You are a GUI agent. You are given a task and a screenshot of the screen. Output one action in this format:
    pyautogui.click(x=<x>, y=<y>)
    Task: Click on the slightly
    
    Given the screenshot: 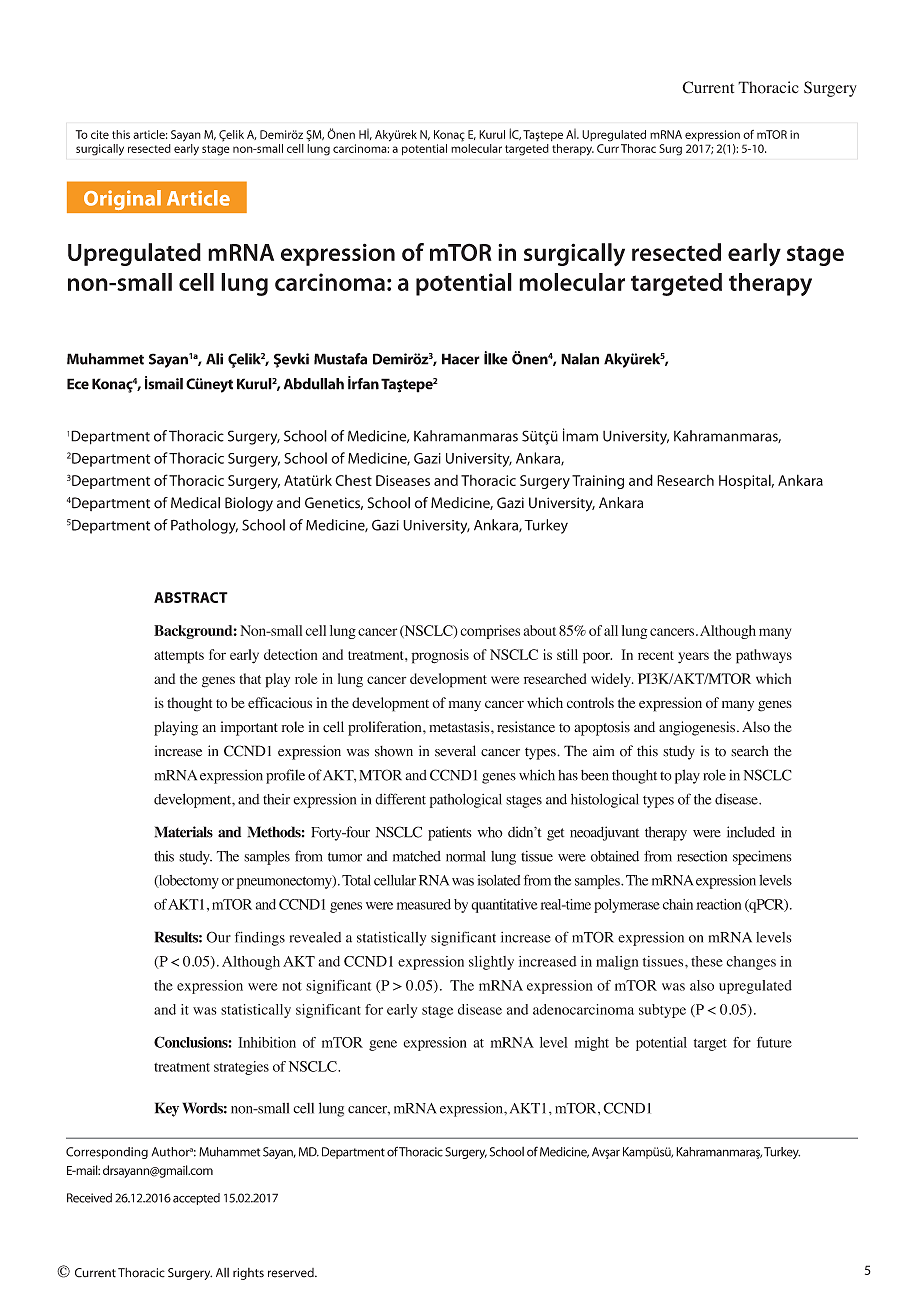 What is the action you would take?
    pyautogui.click(x=491, y=963)
